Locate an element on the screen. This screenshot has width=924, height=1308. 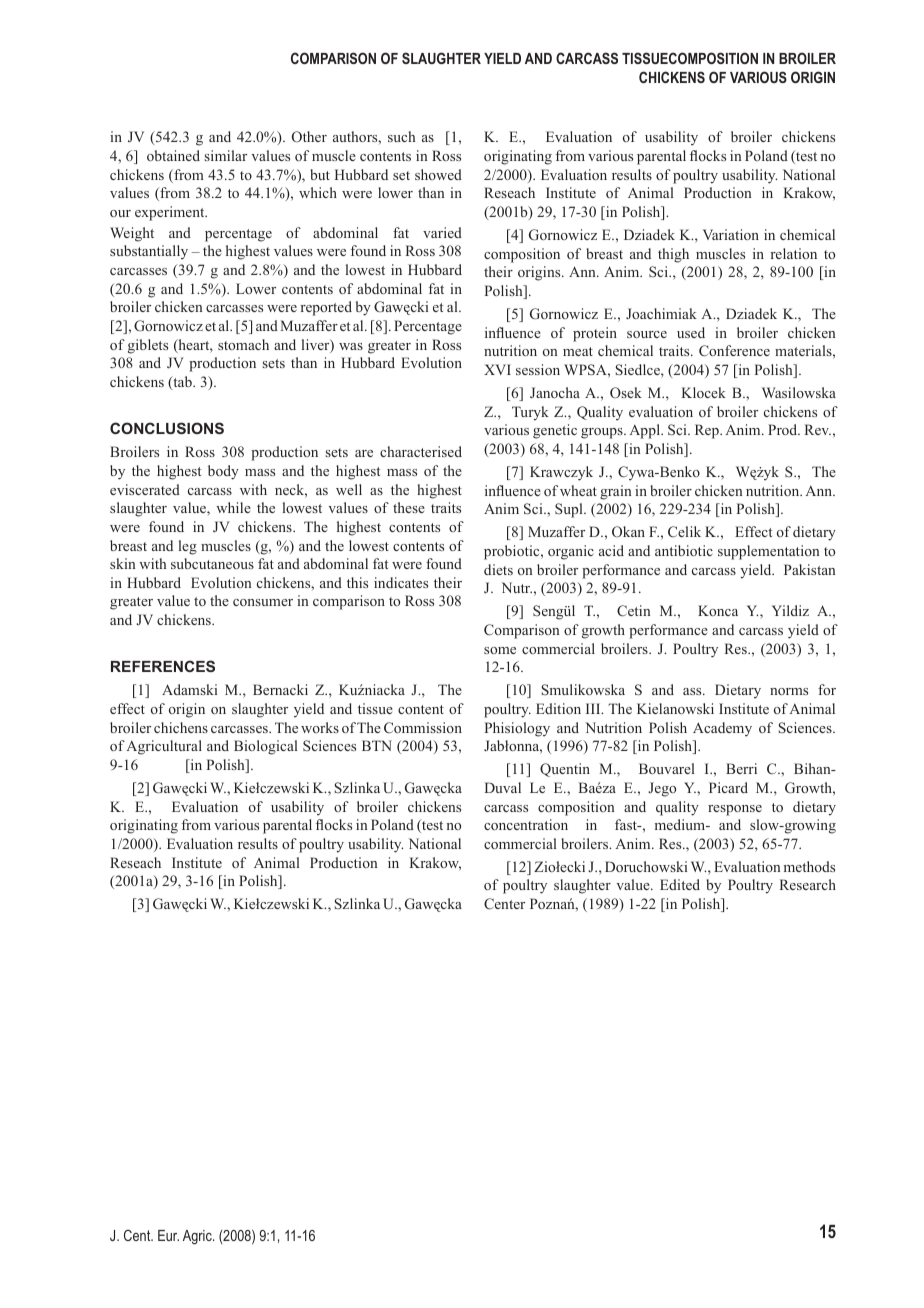
supplementation is located at coordinates (768, 552).
